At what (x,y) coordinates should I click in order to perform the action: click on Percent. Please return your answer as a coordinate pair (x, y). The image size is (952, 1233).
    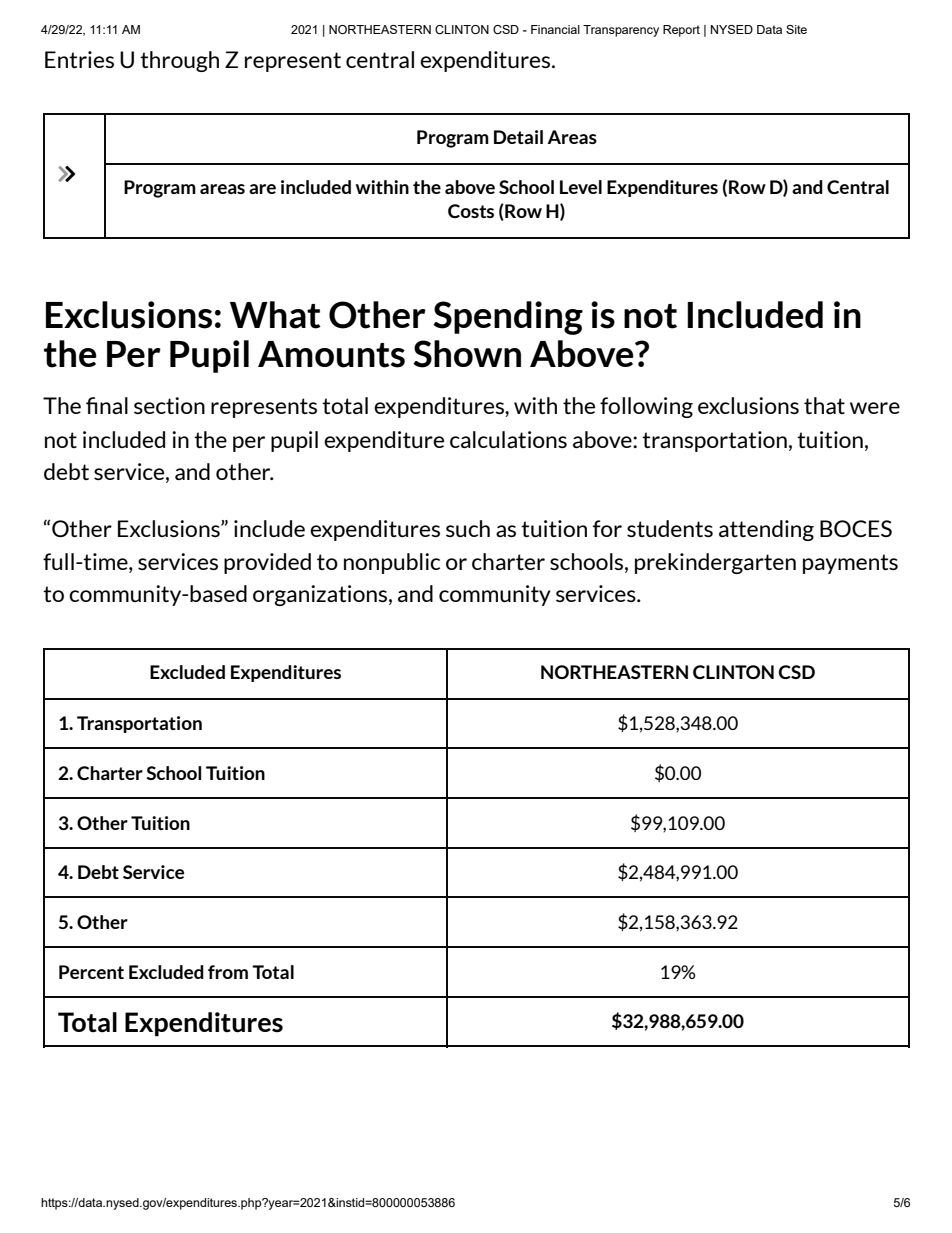
    Looking at the image, I should click on (91, 972).
